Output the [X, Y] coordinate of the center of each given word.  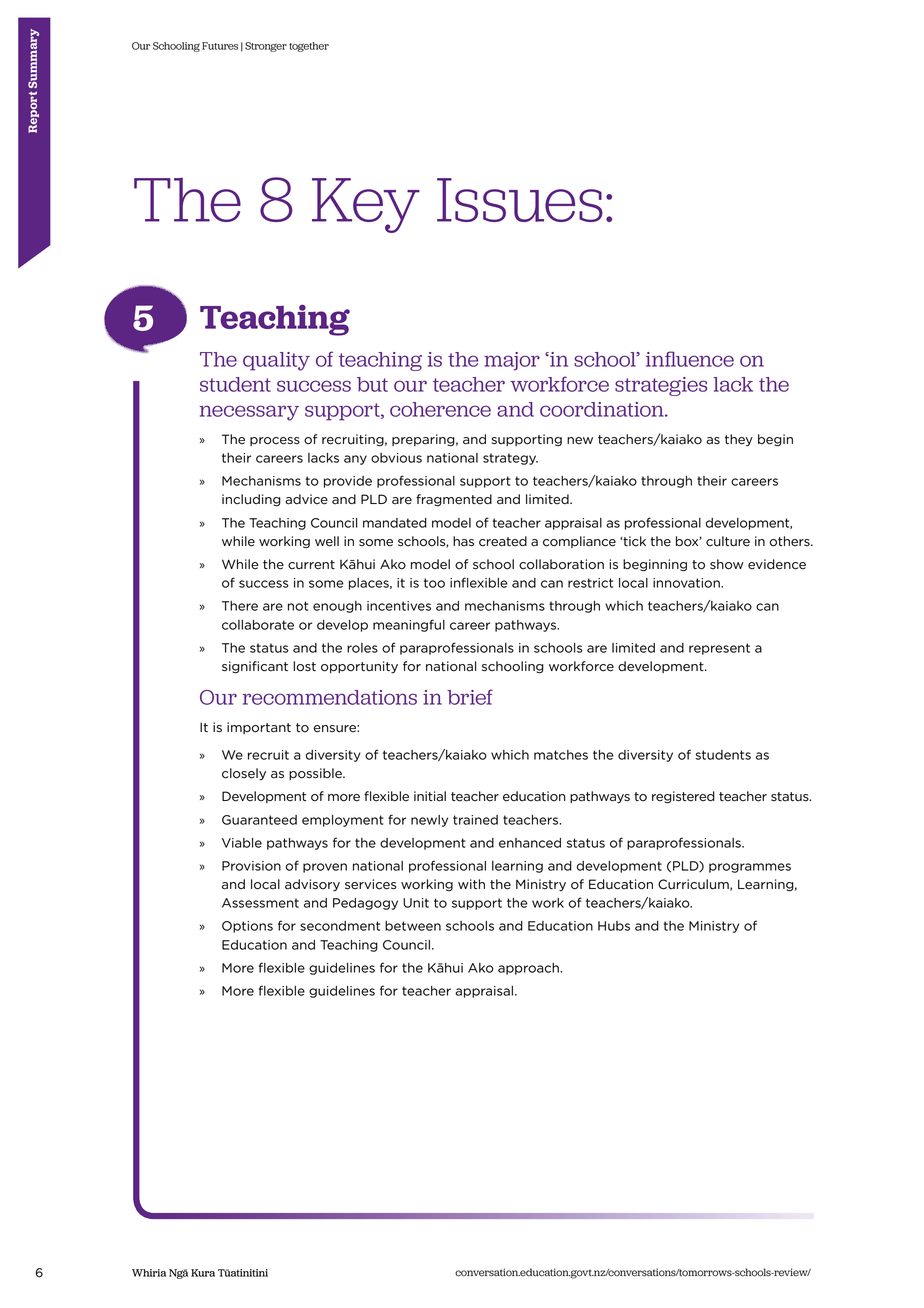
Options [247, 927]
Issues [520, 200]
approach [529, 969]
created [503, 541]
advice [306, 499]
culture [728, 541]
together [309, 47]
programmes [750, 868]
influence [690, 359]
